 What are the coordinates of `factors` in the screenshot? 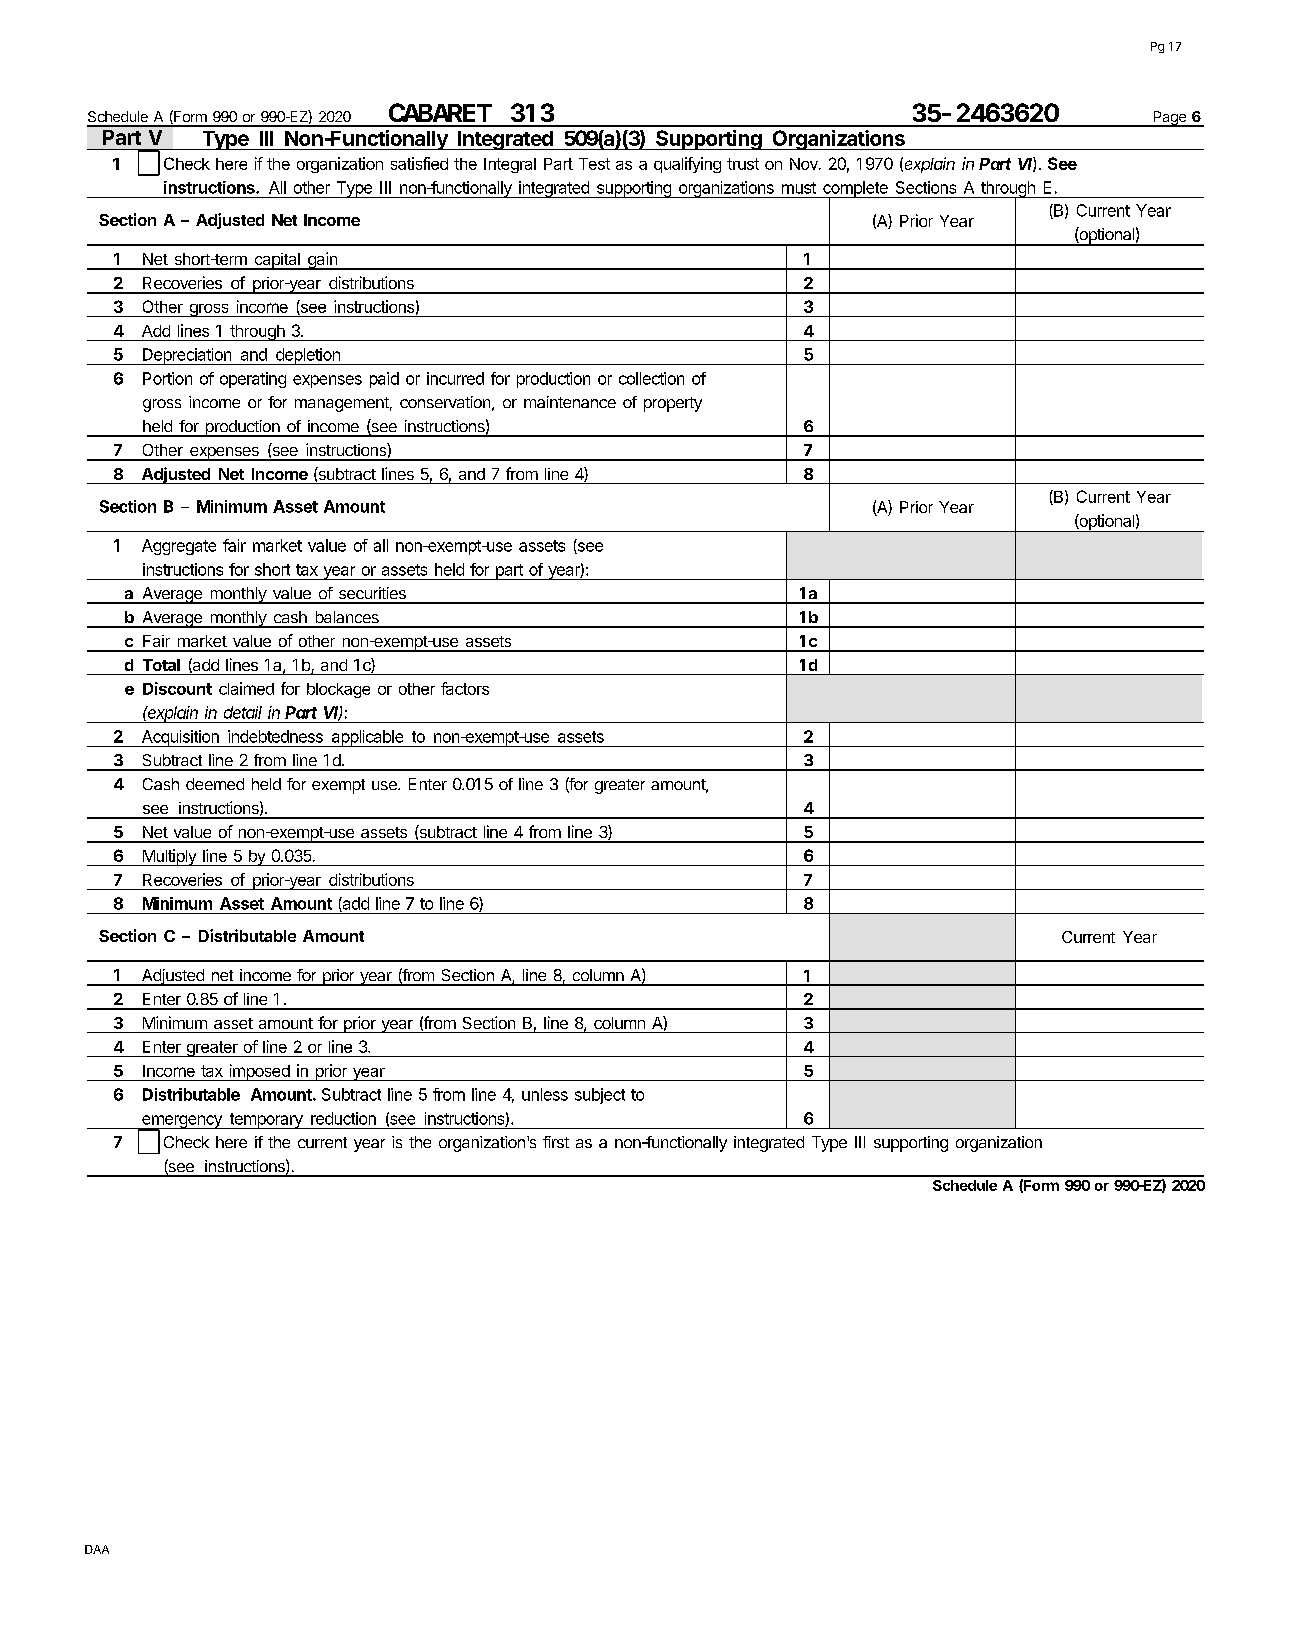 It's located at (465, 688).
